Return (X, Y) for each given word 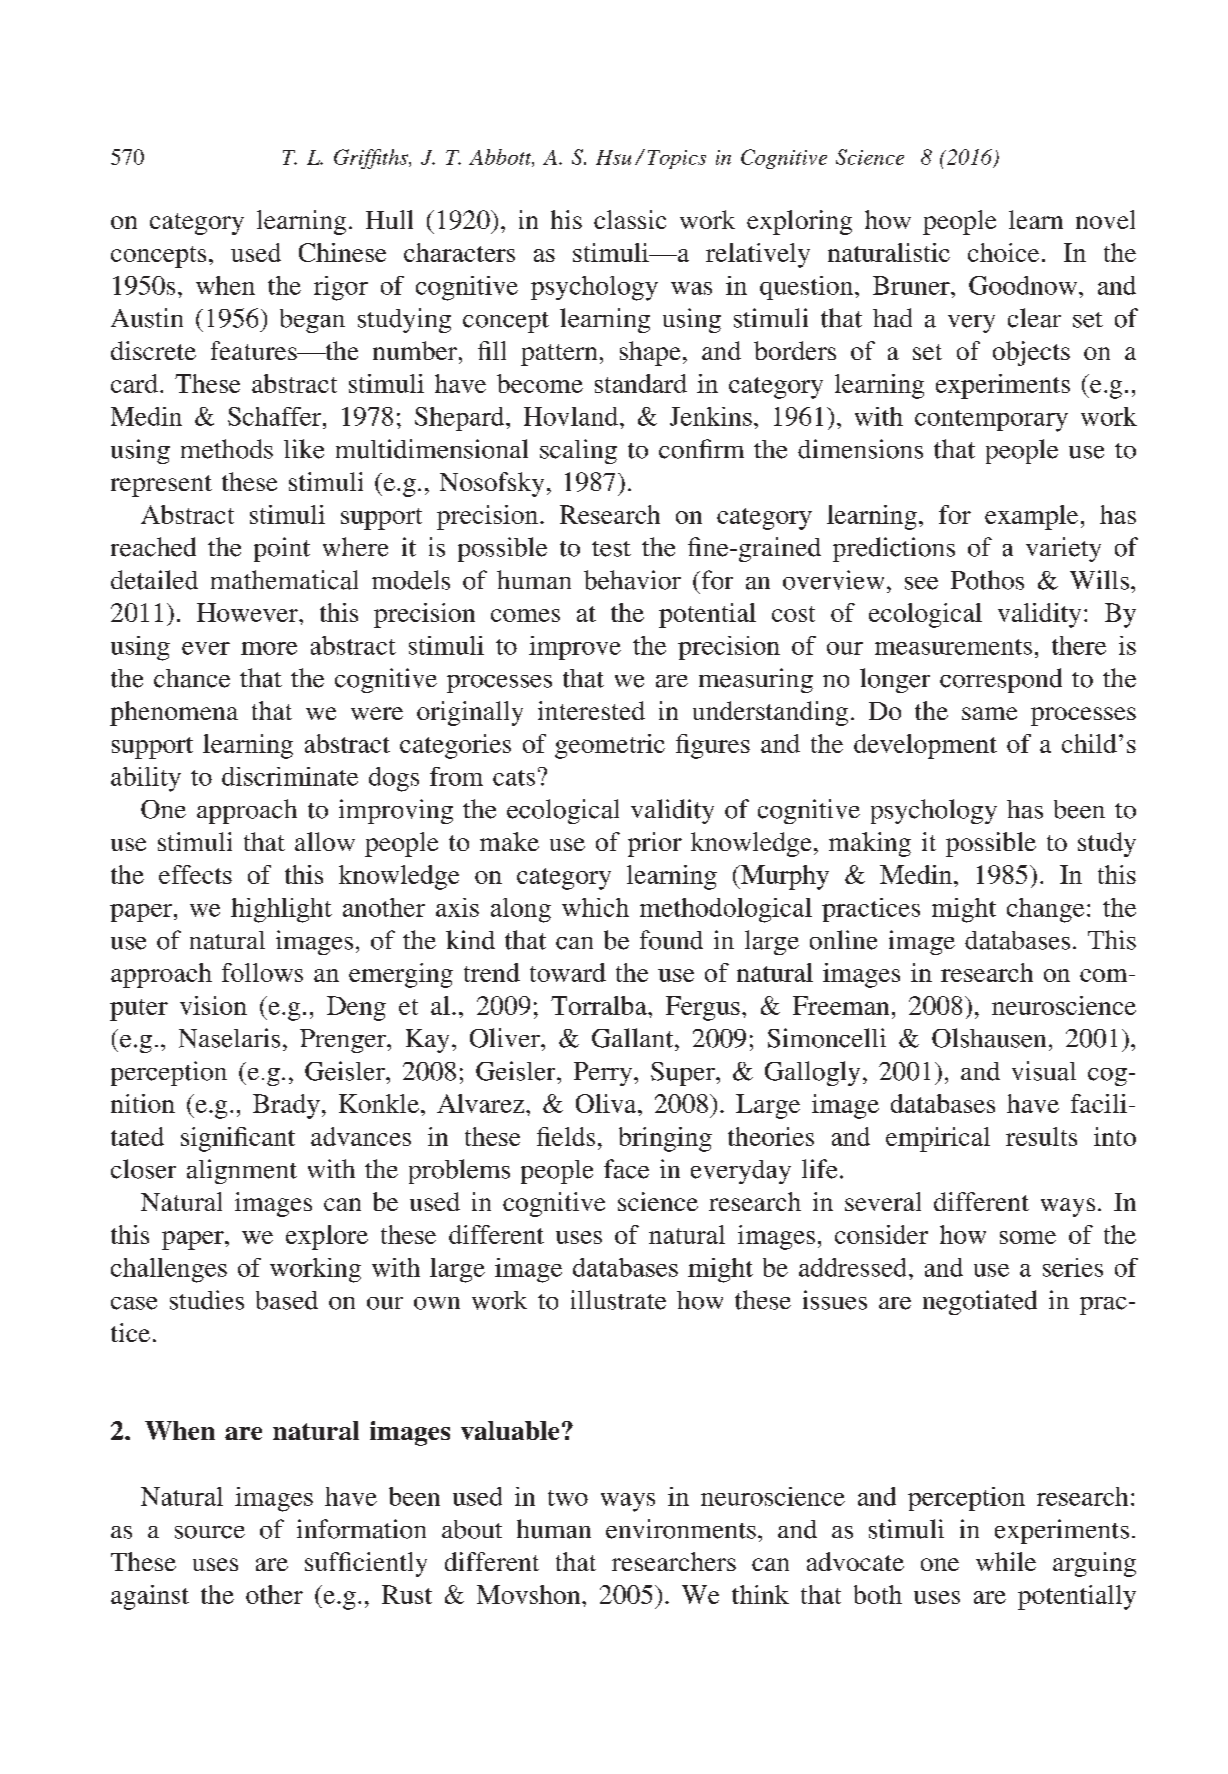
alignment (242, 1171)
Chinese (342, 252)
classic (630, 219)
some (1028, 1237)
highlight (281, 910)
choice (1003, 252)
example (1031, 517)
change (1045, 910)
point (282, 549)
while (1006, 1561)
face (626, 1169)
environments (681, 1529)
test (611, 549)
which (595, 907)
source (210, 1532)
